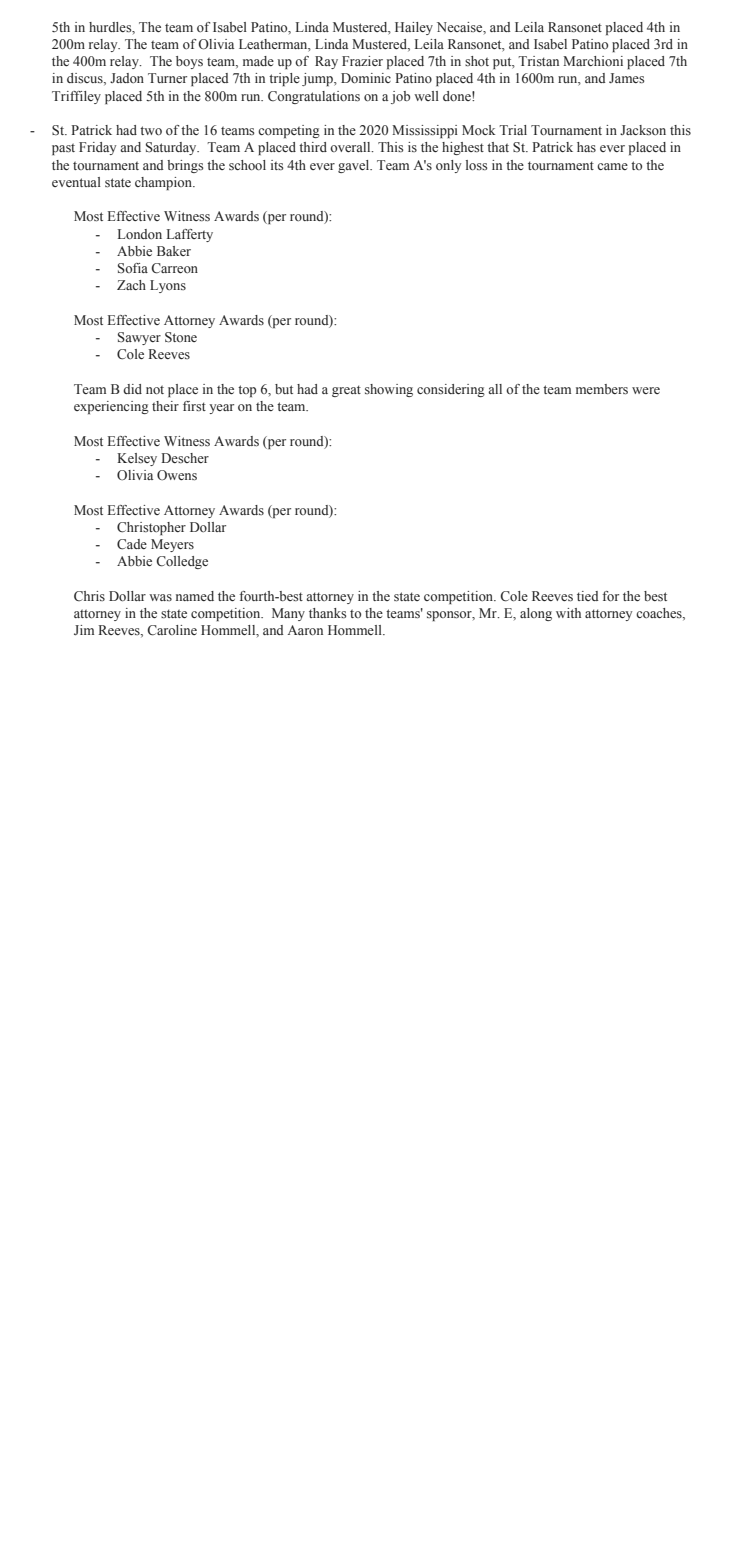 The width and height of the page is (740, 1568). I want to click on came, so click(612, 166).
